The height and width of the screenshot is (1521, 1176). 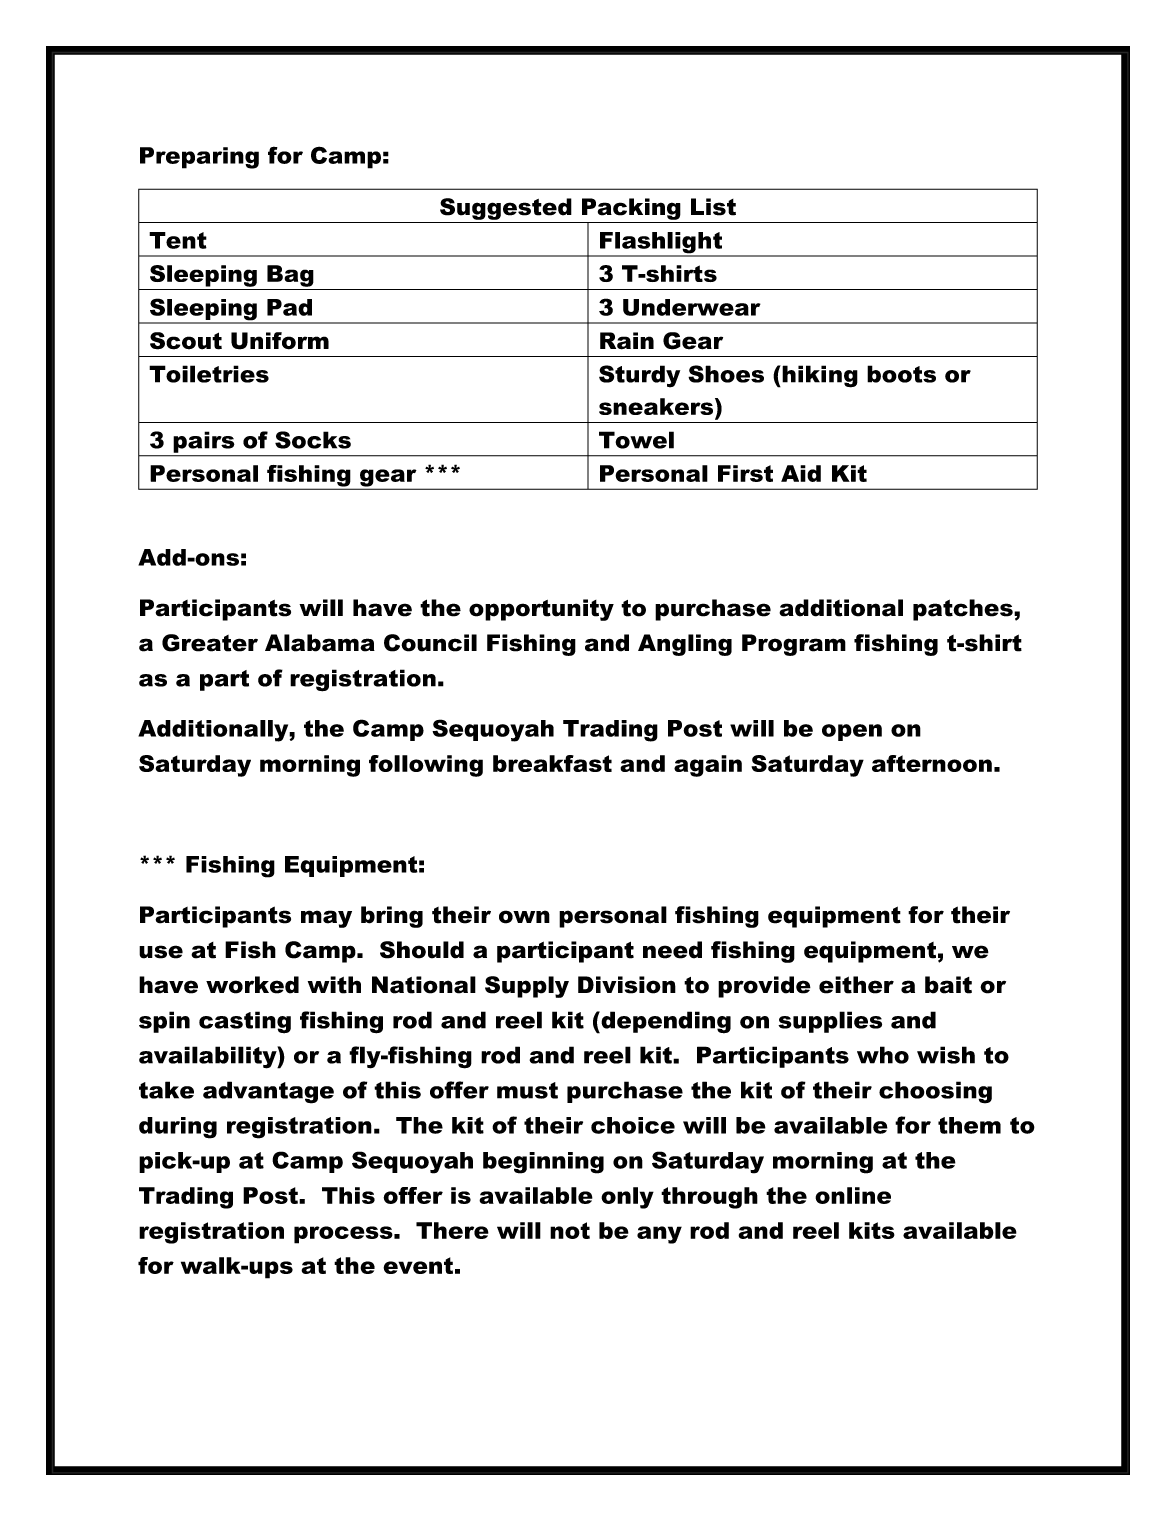 What do you see at coordinates (252, 985) in the screenshot?
I see `worked` at bounding box center [252, 985].
